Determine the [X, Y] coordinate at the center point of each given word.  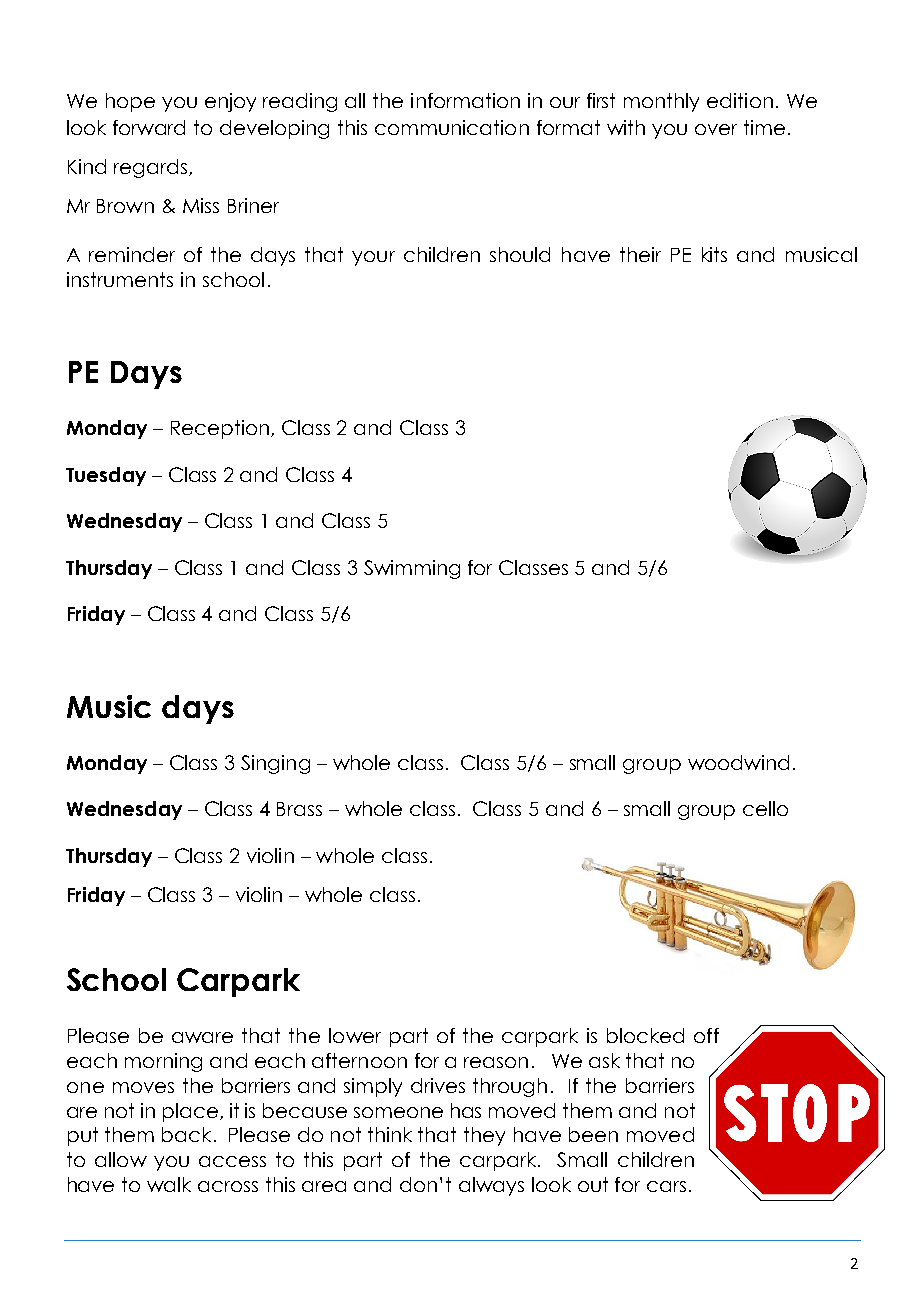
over [716, 129]
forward [149, 127]
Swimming [412, 569]
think [390, 1134]
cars [666, 1186]
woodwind [738, 762]
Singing [275, 764]
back [186, 1134]
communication [452, 127]
